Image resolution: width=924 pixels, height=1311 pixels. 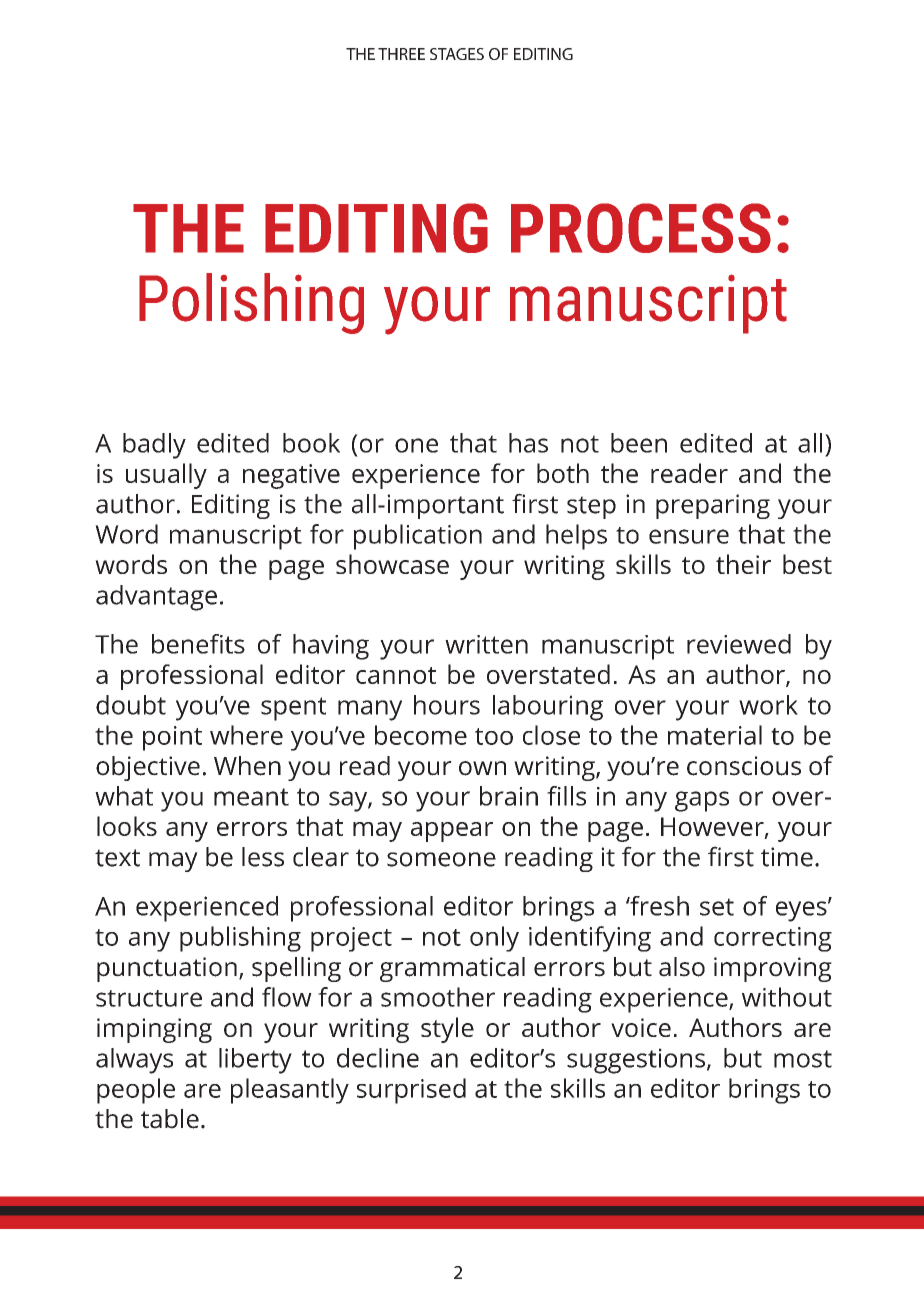 What do you see at coordinates (744, 766) in the page?
I see `conscious` at bounding box center [744, 766].
